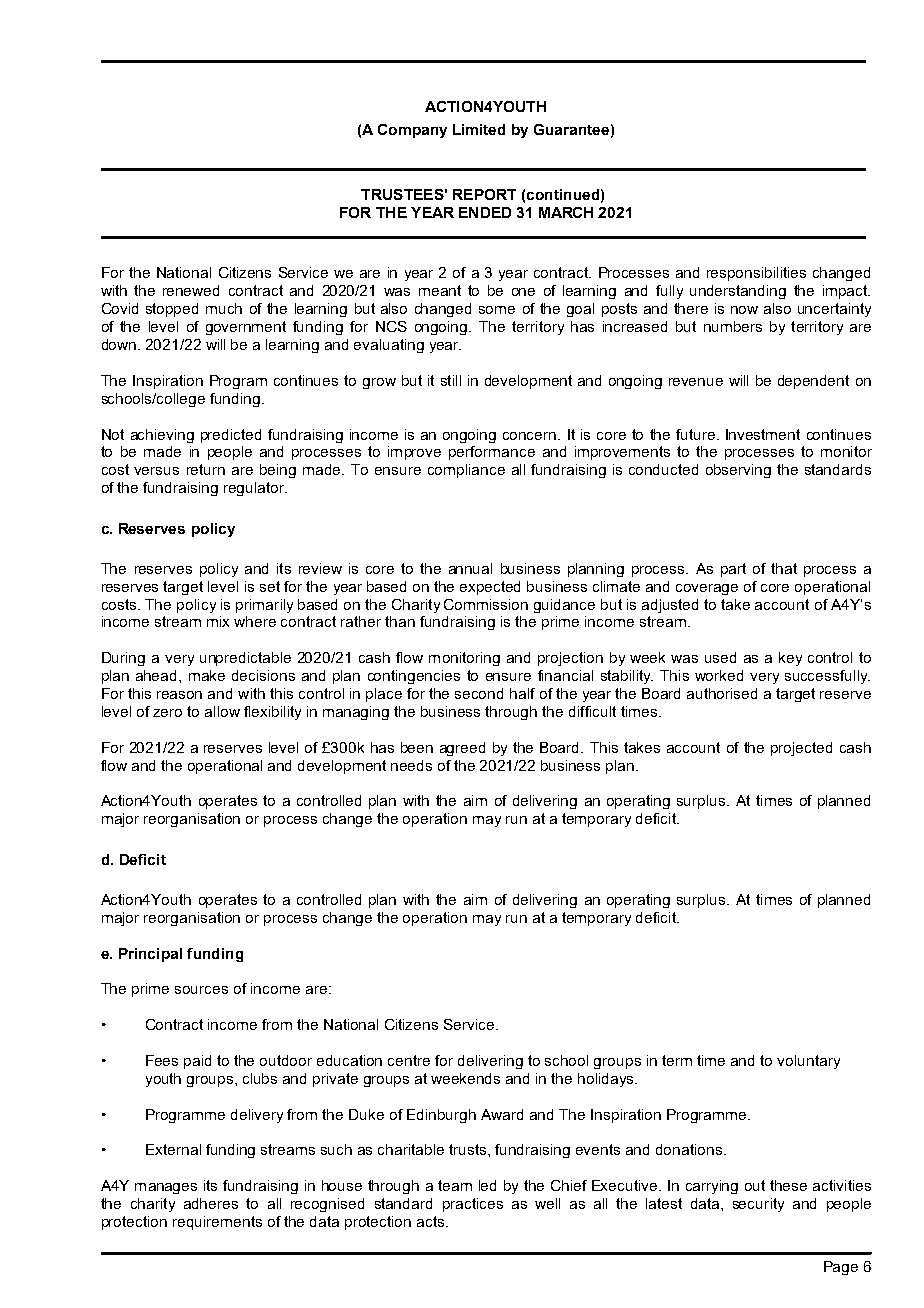  What do you see at coordinates (217, 1223) in the image?
I see `requirements` at bounding box center [217, 1223].
